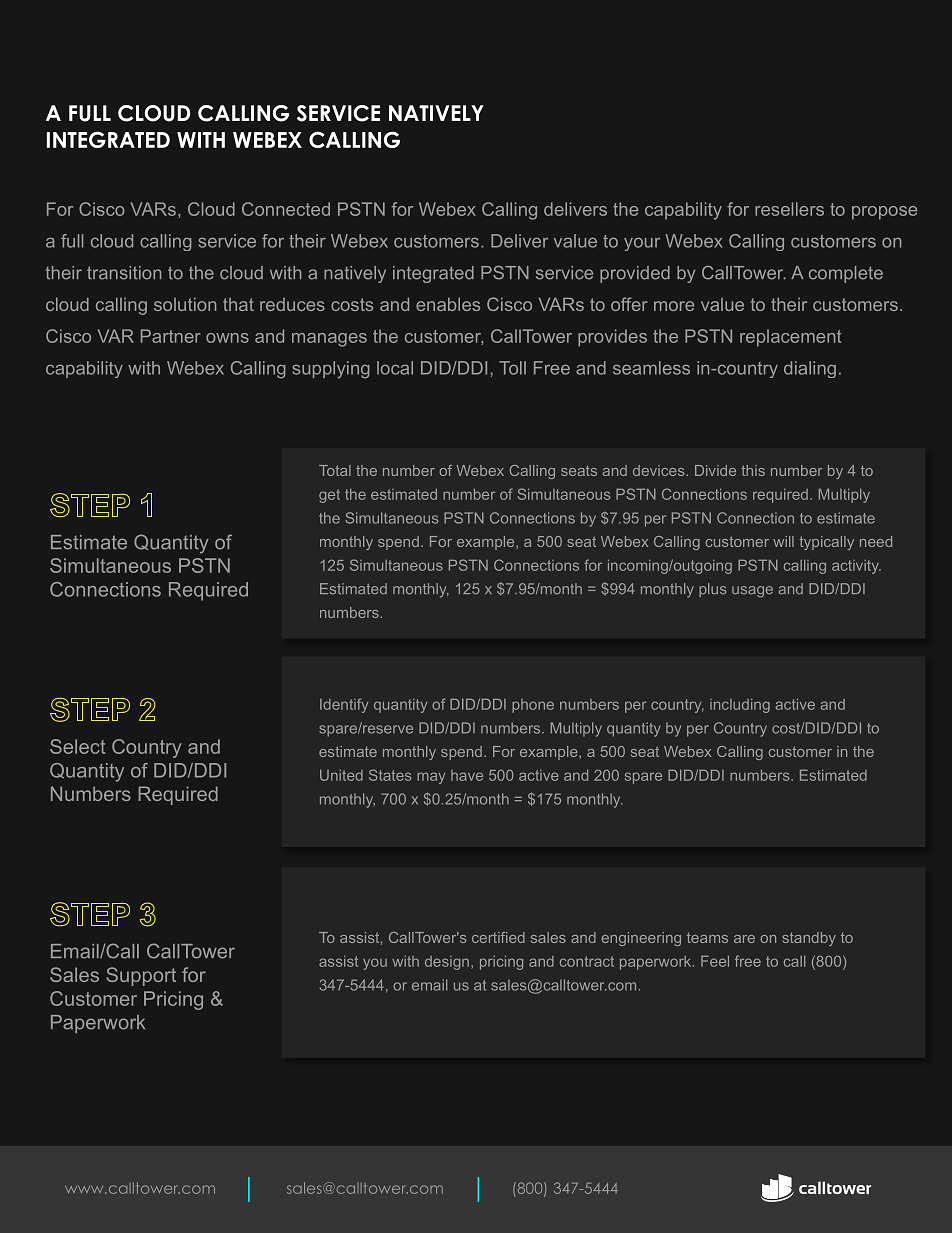 This image has width=952, height=1233. What do you see at coordinates (712, 590) in the image?
I see `plus` at bounding box center [712, 590].
